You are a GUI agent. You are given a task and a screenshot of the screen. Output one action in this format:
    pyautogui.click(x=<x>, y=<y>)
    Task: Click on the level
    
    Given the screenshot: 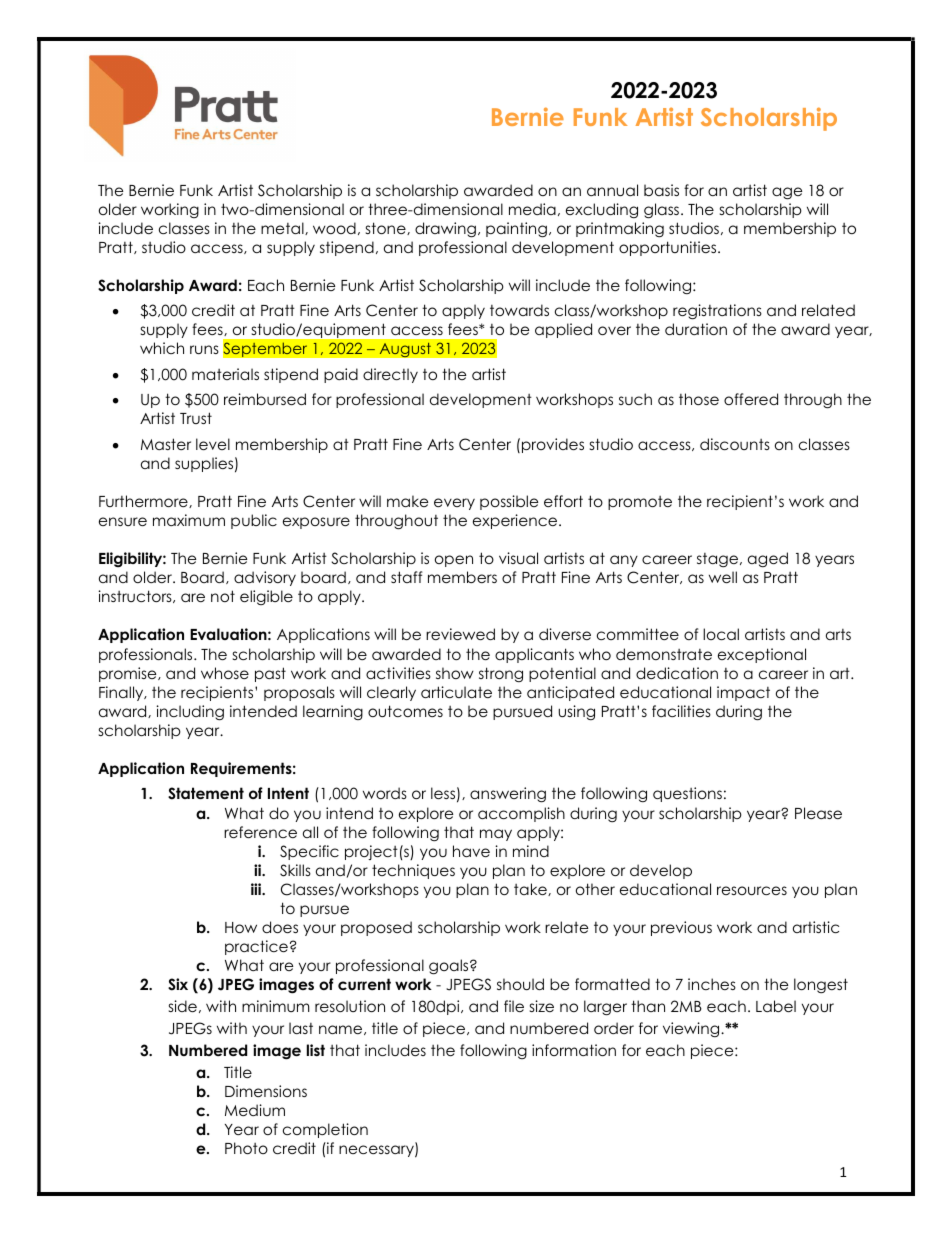 What is the action you would take?
    pyautogui.click(x=213, y=444)
